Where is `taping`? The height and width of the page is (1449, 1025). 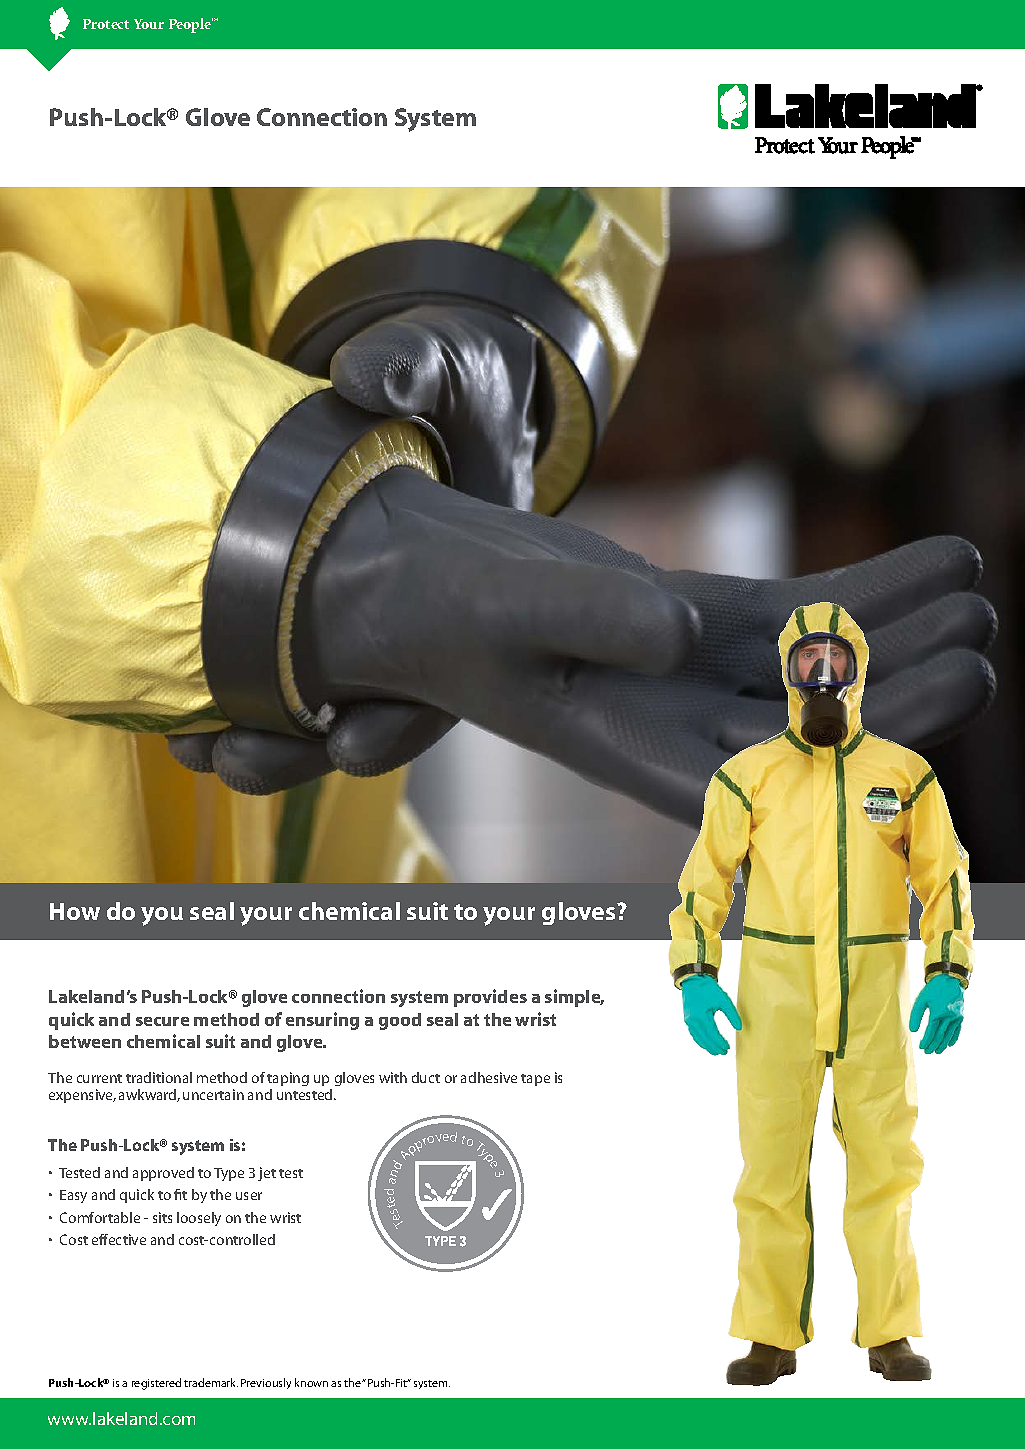
taping is located at coordinates (288, 1079).
